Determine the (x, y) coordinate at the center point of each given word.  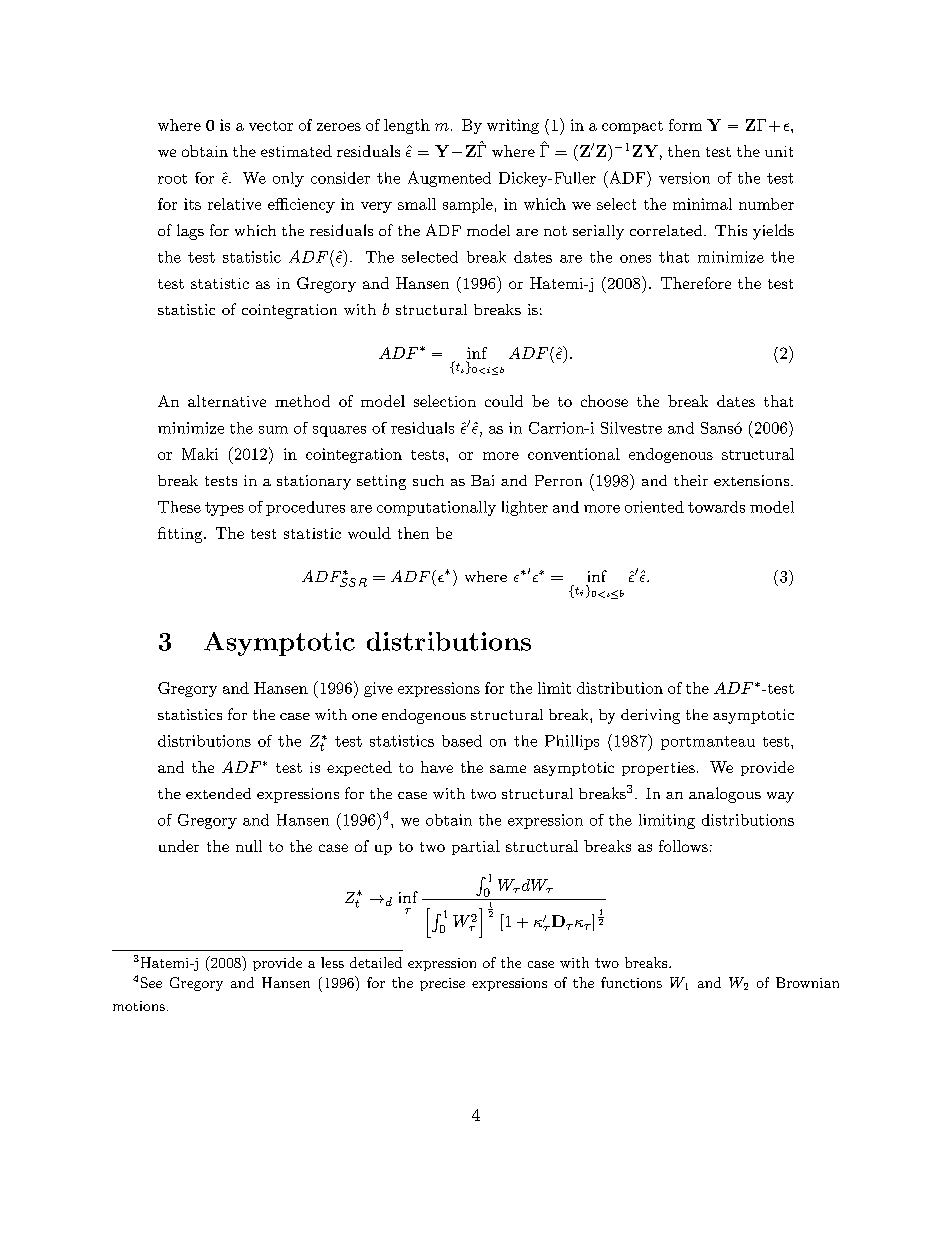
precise (442, 984)
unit (779, 151)
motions (139, 1006)
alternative (227, 401)
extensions (751, 480)
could (504, 401)
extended (218, 793)
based (462, 741)
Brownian (807, 982)
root (172, 179)
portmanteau (708, 743)
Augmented (449, 179)
